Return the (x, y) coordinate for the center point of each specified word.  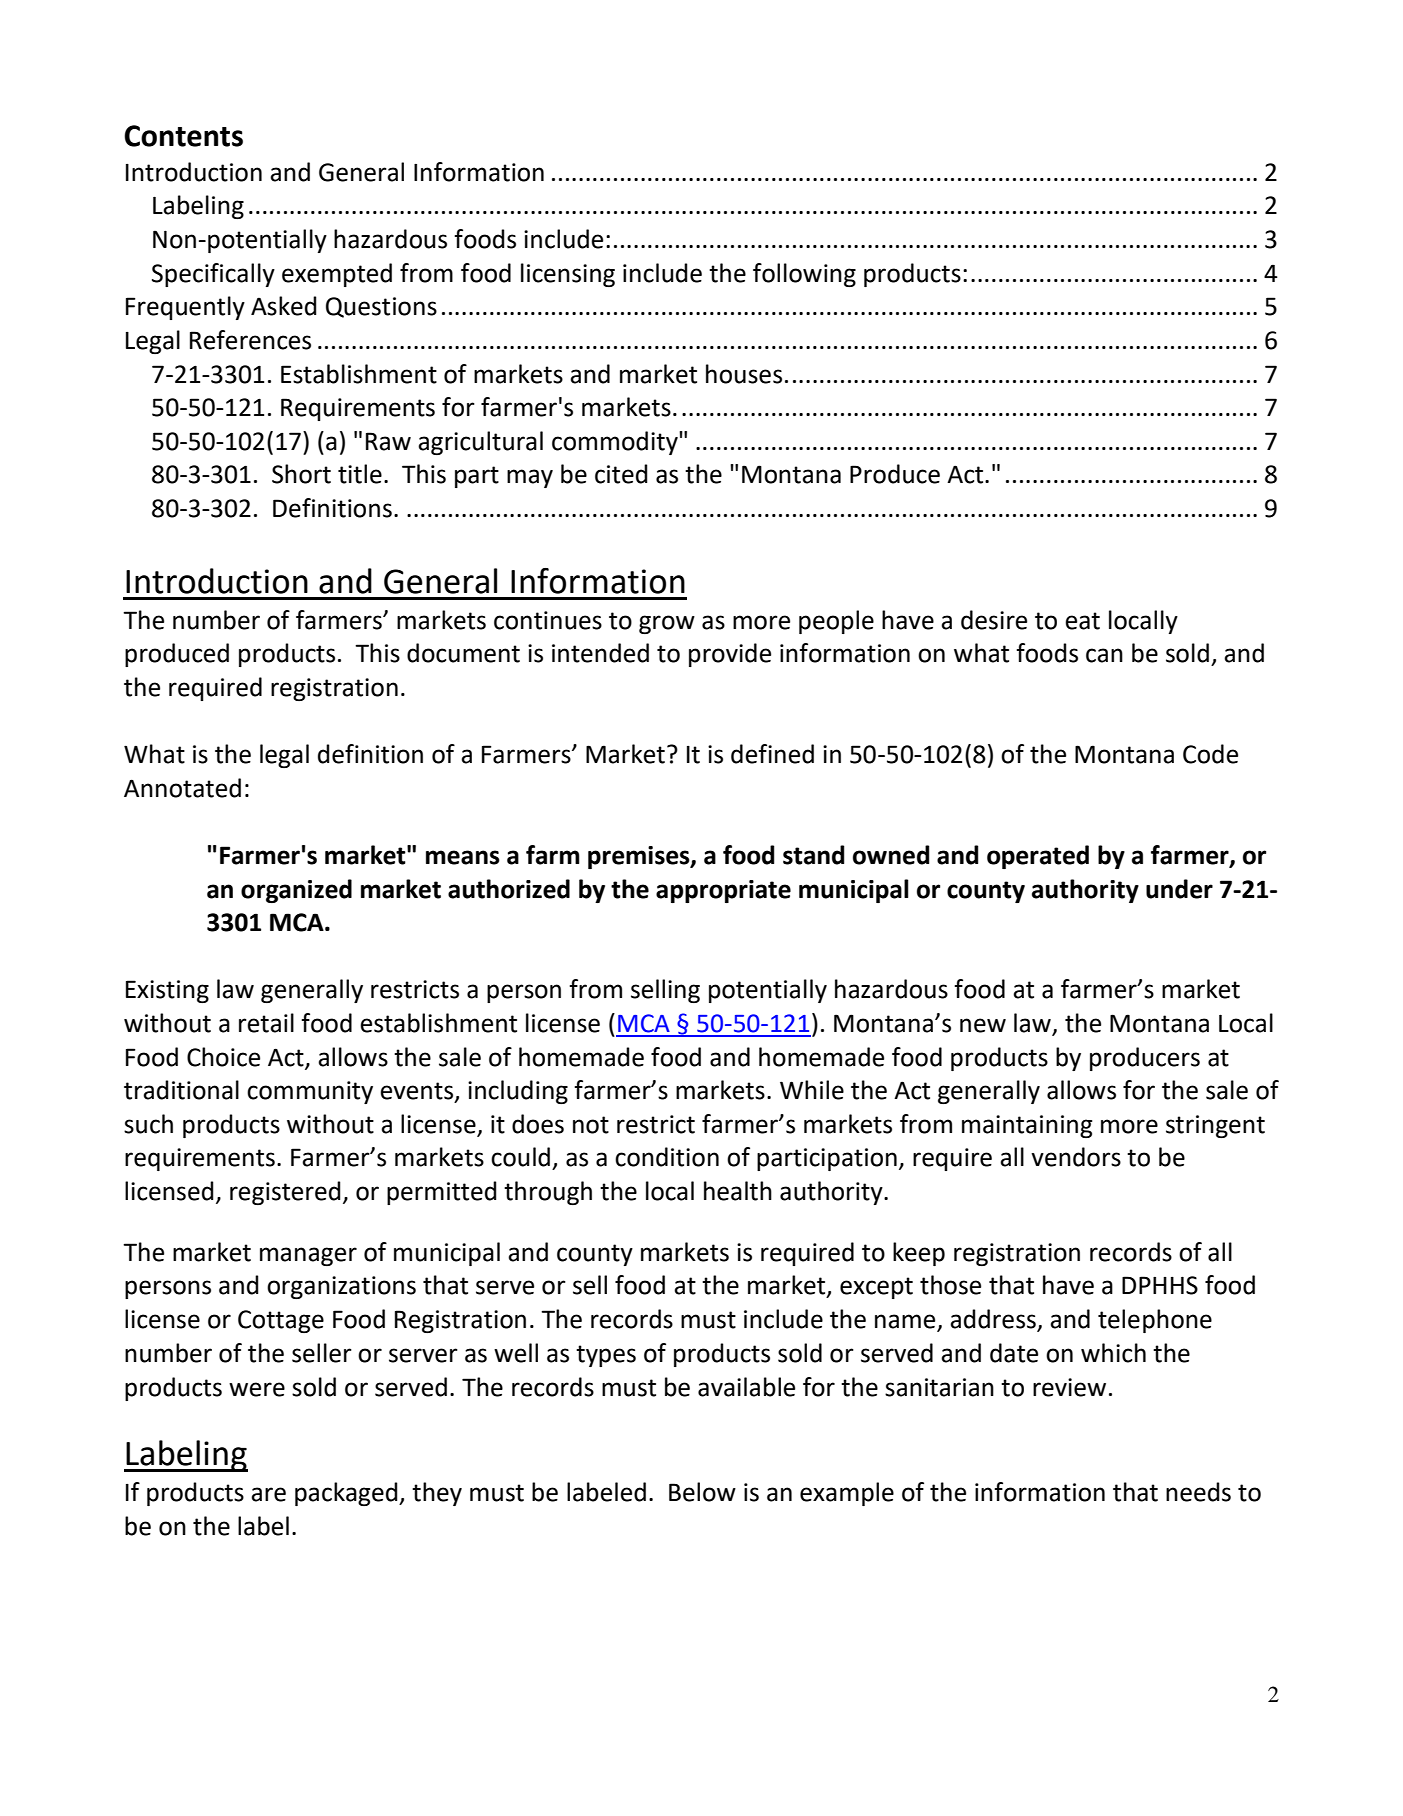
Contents (183, 136)
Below (702, 1492)
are (268, 1494)
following (804, 275)
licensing (568, 275)
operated (1038, 857)
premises (640, 857)
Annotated (182, 788)
